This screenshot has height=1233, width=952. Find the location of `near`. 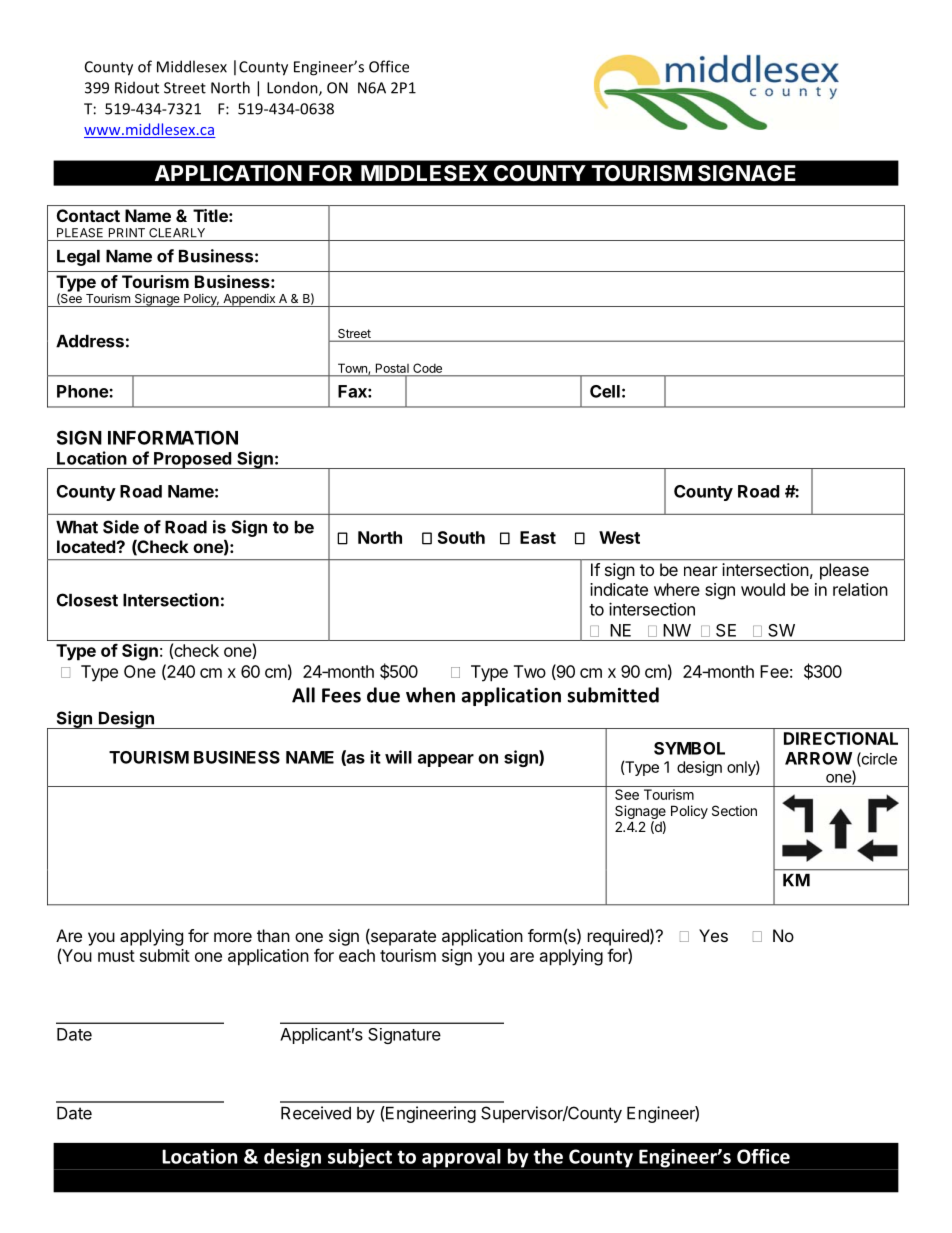

near is located at coordinates (701, 571).
